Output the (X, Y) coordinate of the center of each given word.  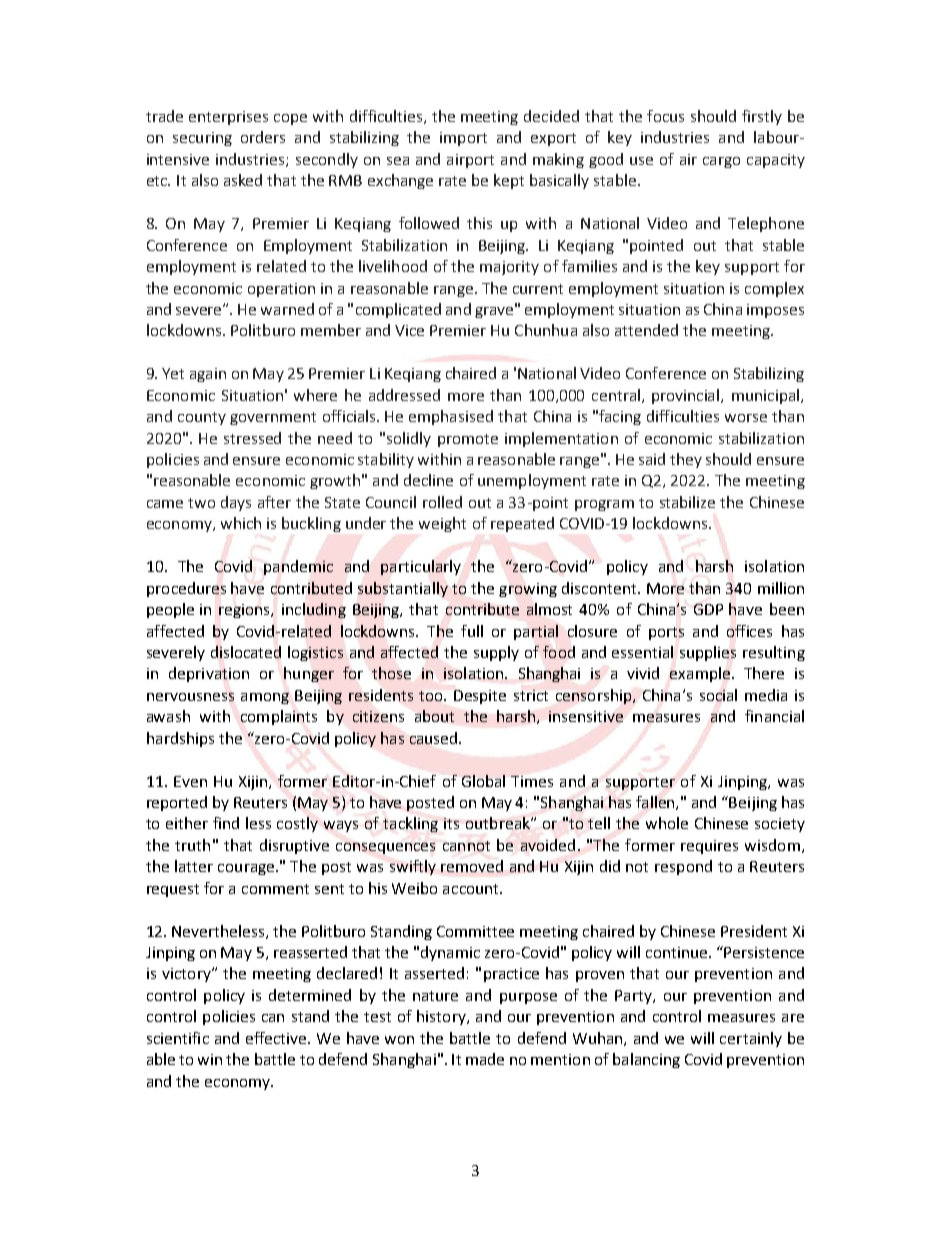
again (208, 375)
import (463, 139)
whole (667, 823)
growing (528, 590)
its (451, 823)
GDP (708, 609)
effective (277, 1038)
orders (263, 137)
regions (246, 611)
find (226, 823)
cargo (721, 162)
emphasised (451, 417)
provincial (687, 396)
